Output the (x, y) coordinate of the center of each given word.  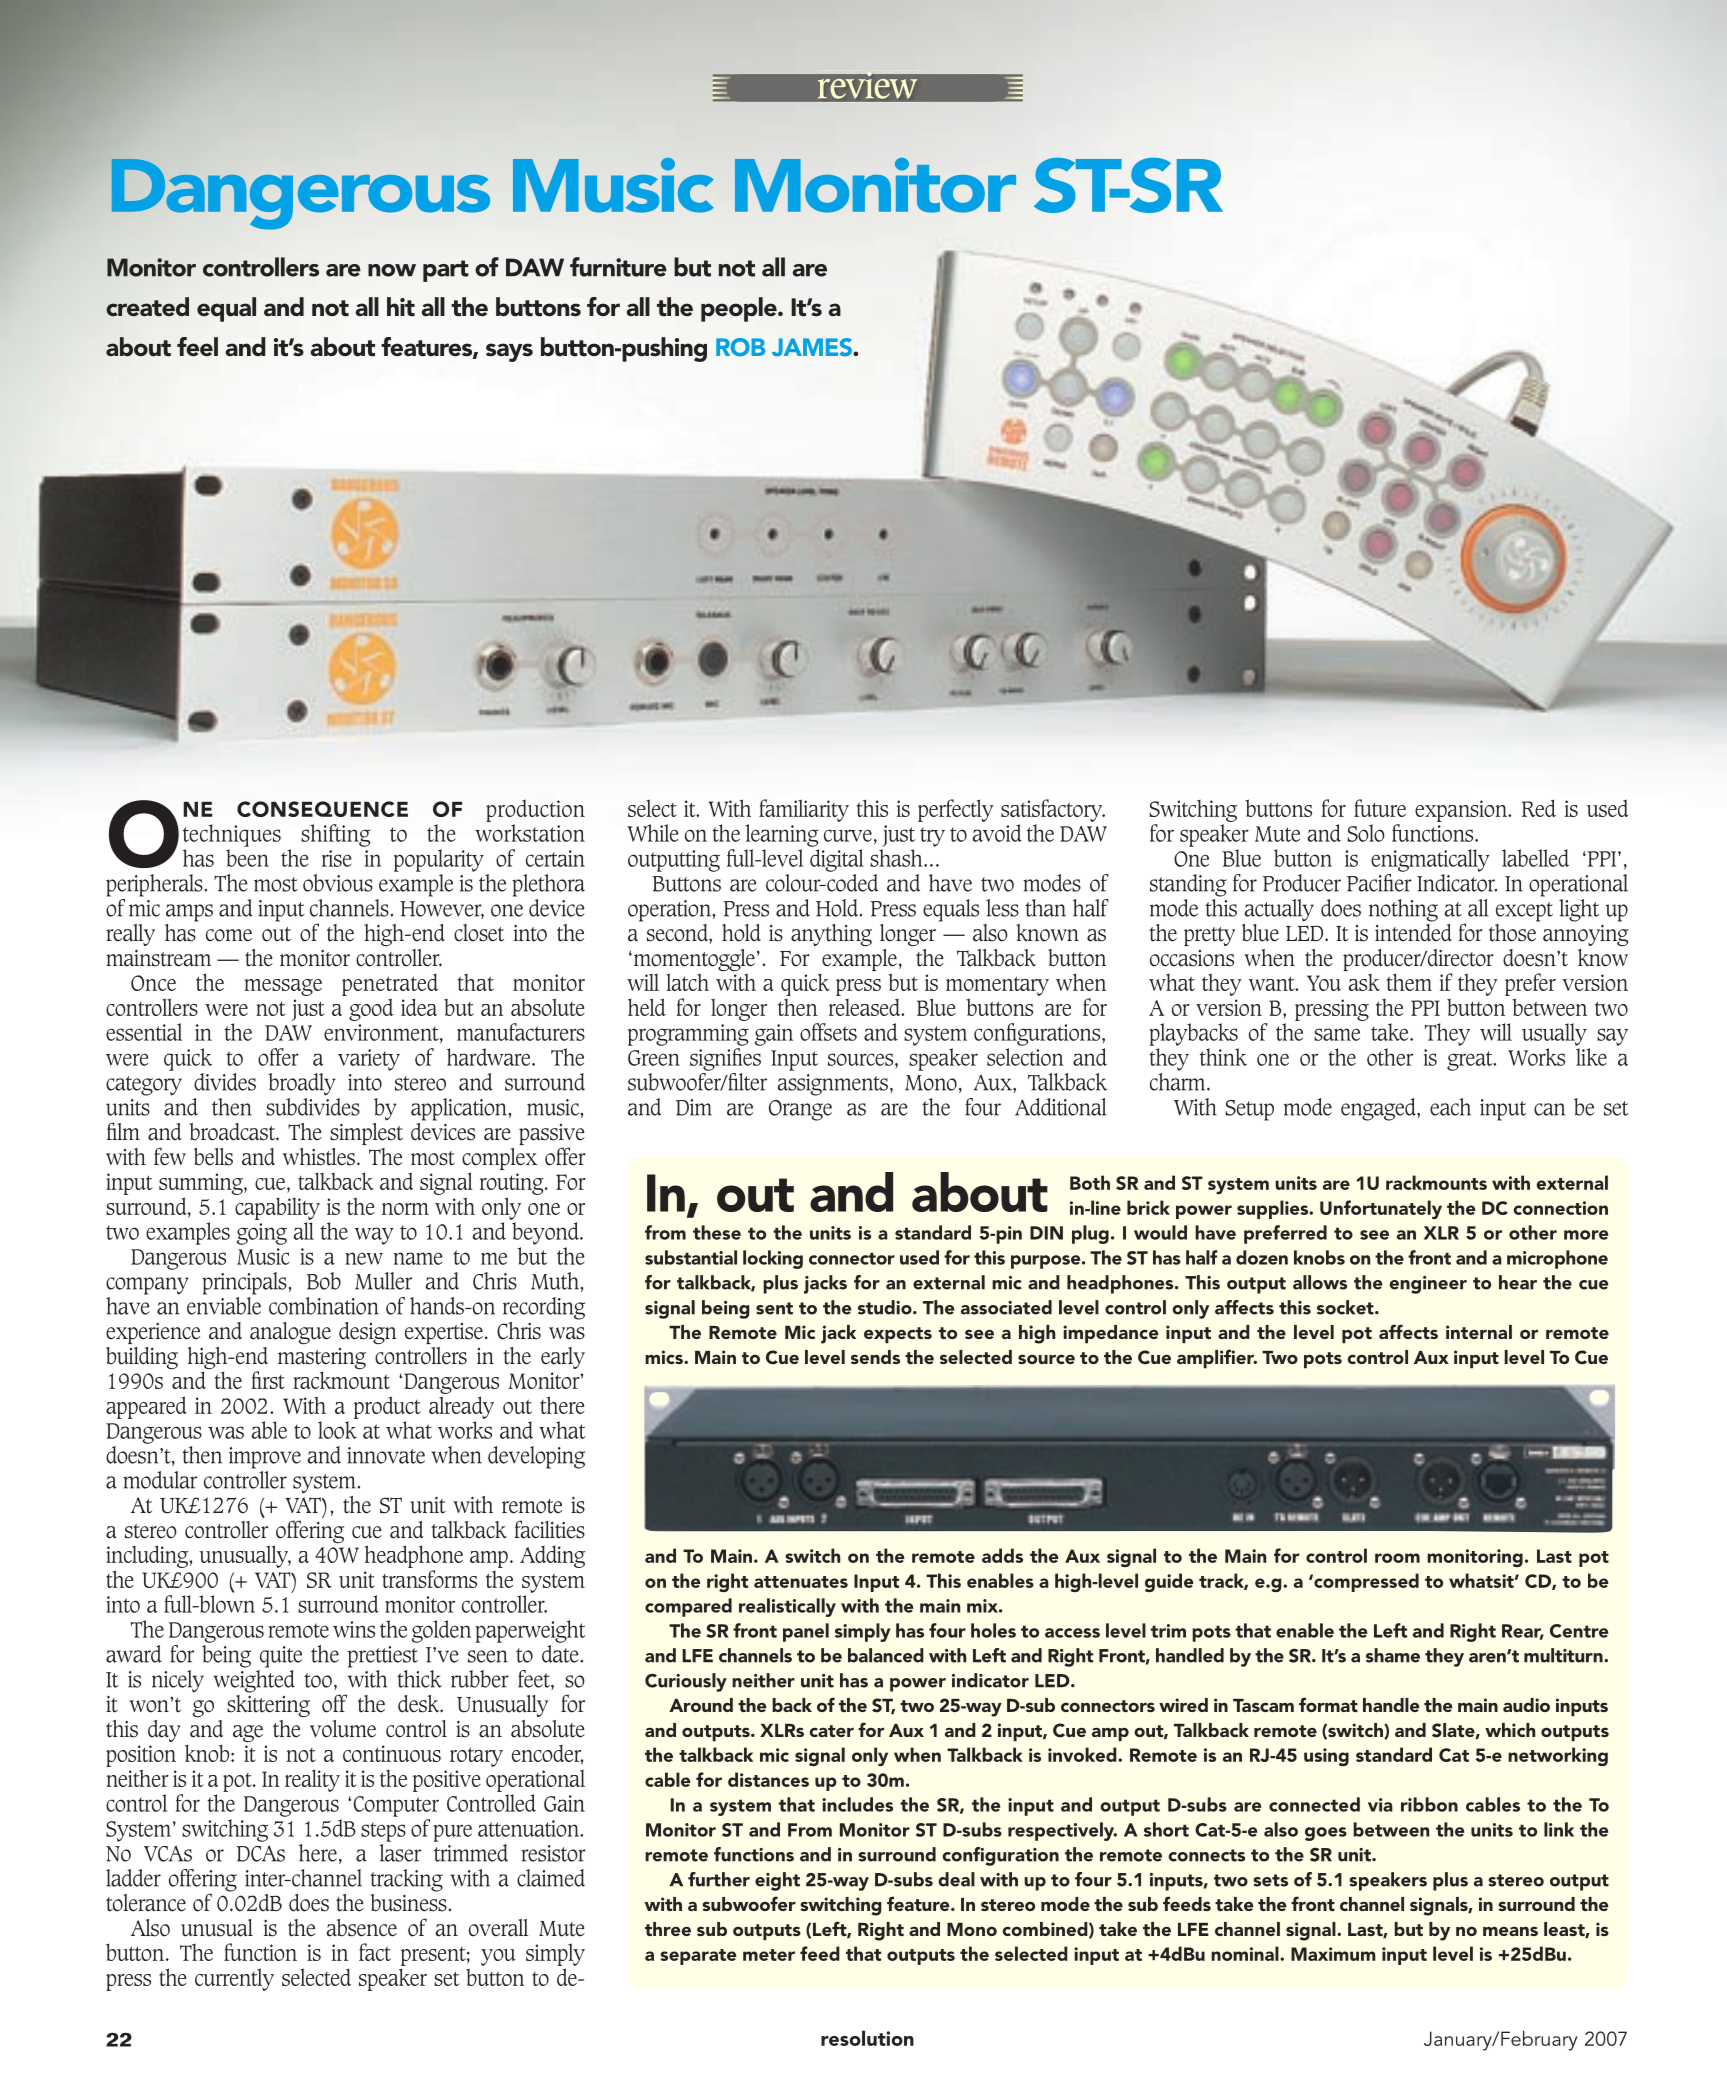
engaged (1379, 1109)
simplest (366, 1132)
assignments (834, 1085)
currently (234, 1979)
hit (401, 307)
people (740, 309)
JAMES (813, 347)
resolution (867, 2038)
